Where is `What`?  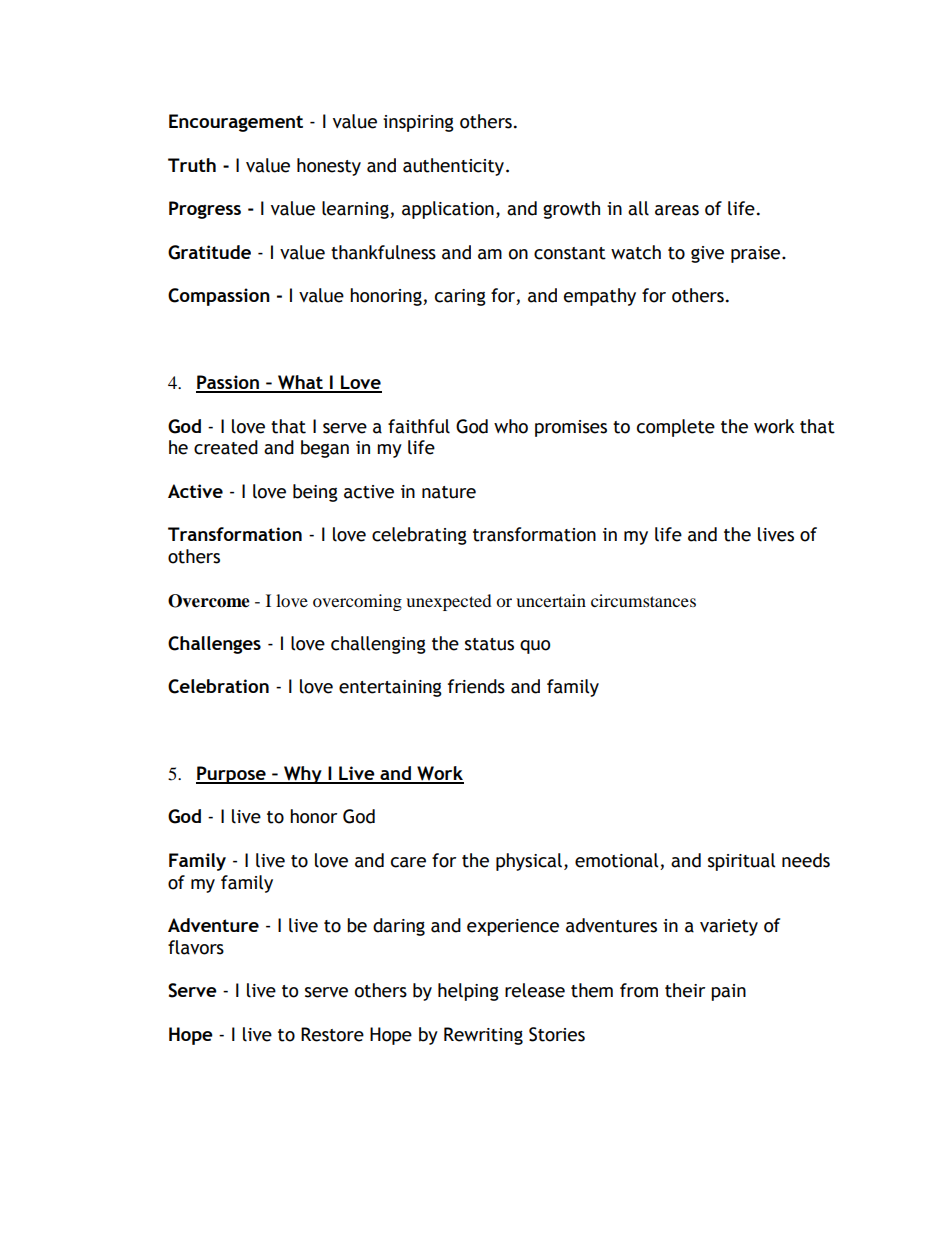
What is located at coordinates (300, 383).
